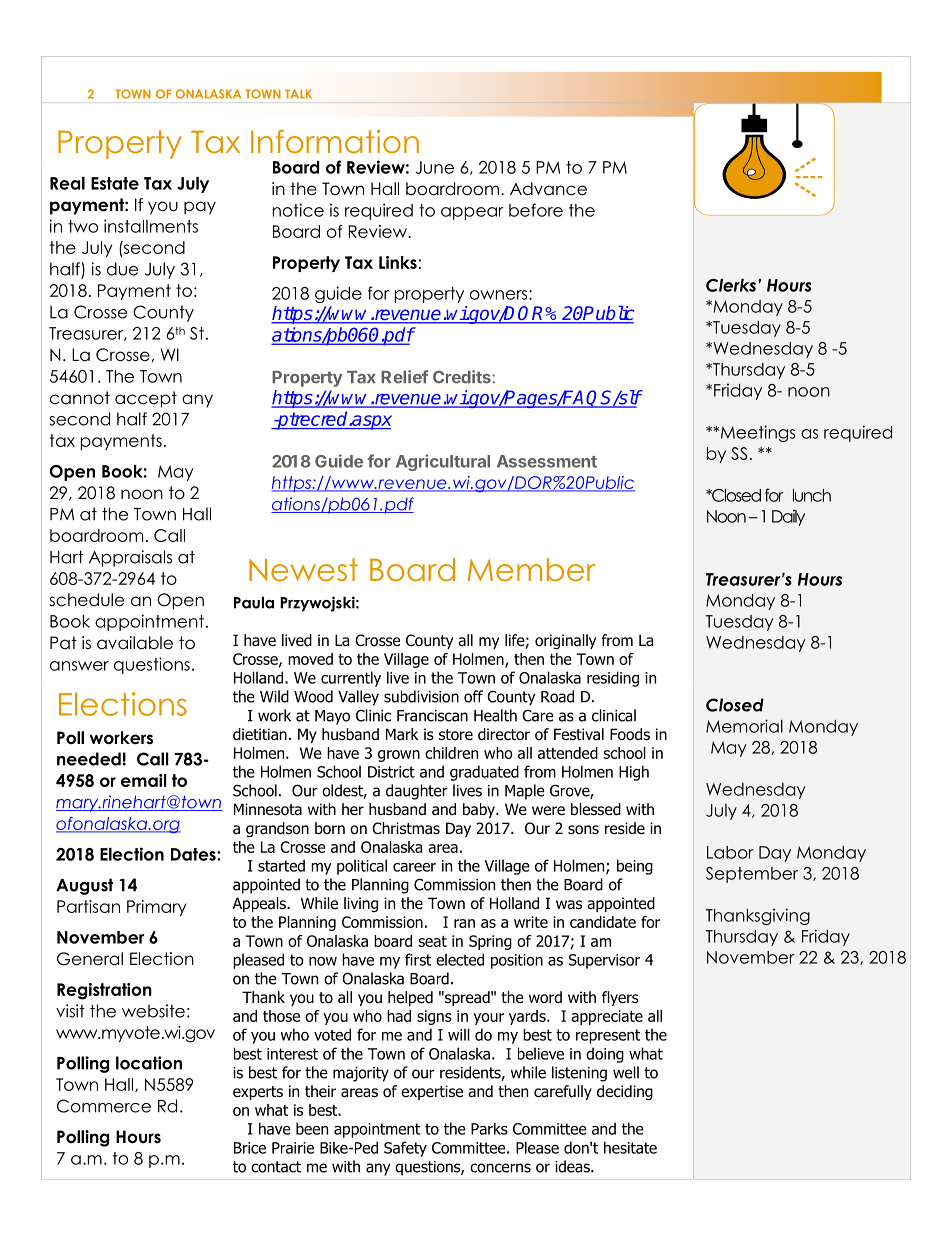 The width and height of the screenshot is (952, 1233). What do you see at coordinates (630, 1147) in the screenshot?
I see `hesitate` at bounding box center [630, 1147].
